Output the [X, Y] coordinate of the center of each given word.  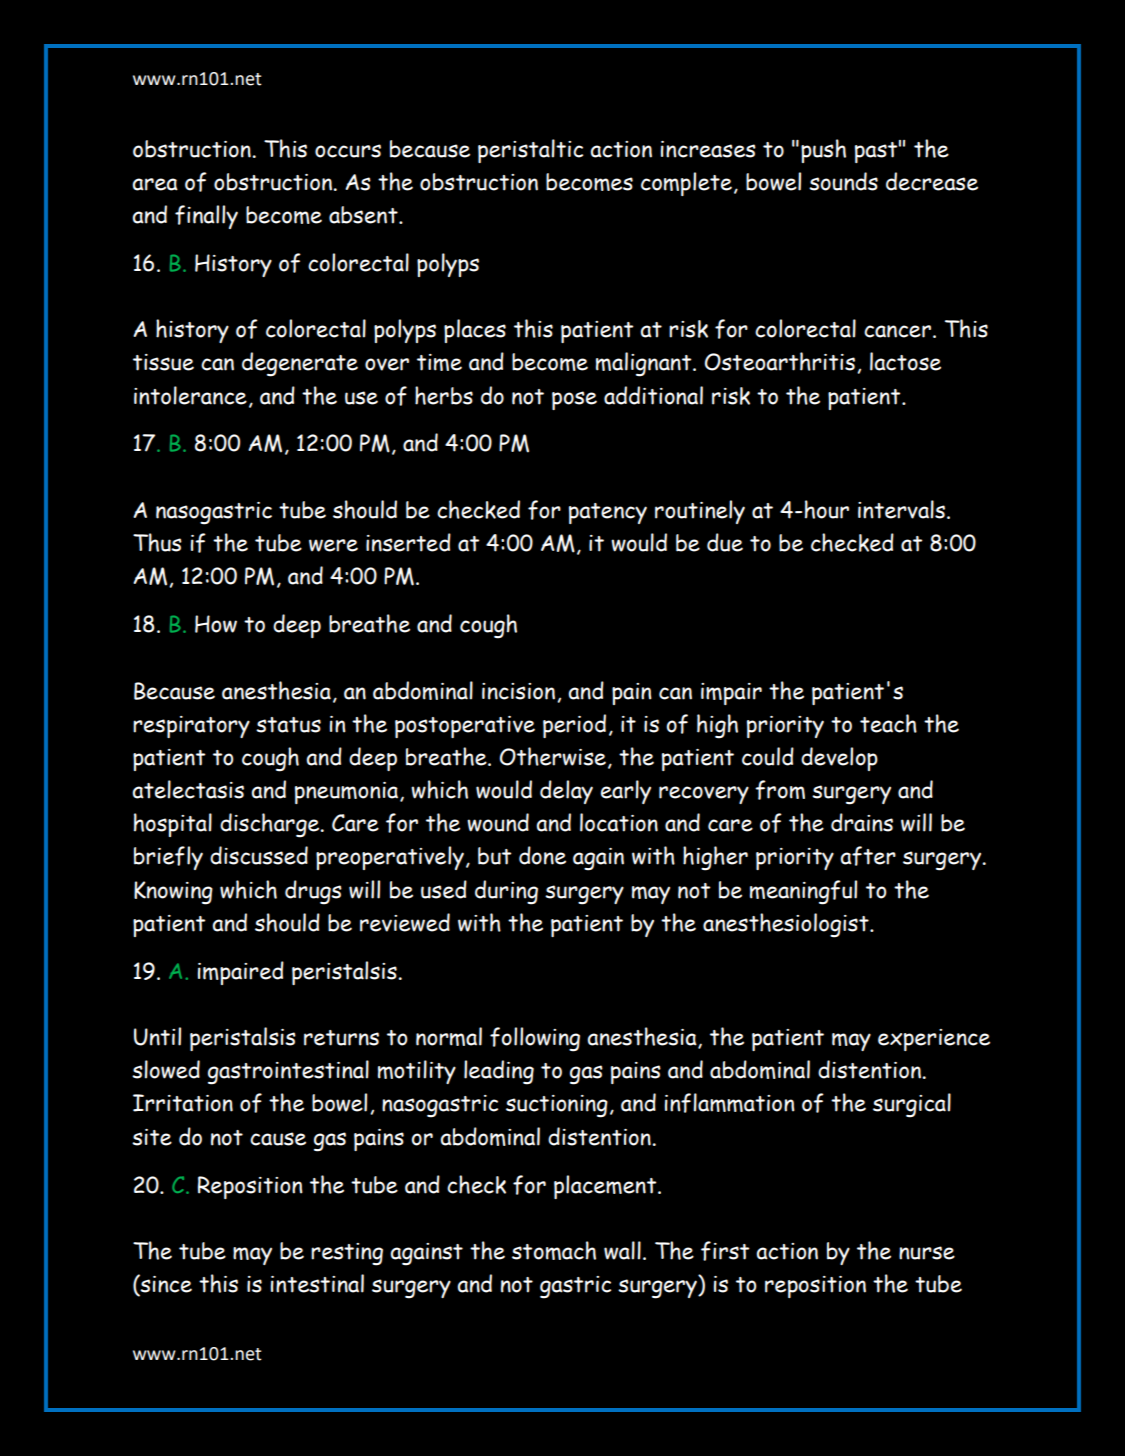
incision [520, 692]
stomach [554, 1250]
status [288, 725]
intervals [901, 509]
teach [888, 723]
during [506, 892]
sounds [843, 181]
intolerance [190, 395]
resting [347, 1254]
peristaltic [530, 151]
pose [574, 400]
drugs [313, 892]
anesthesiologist [787, 925]
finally [206, 217]
